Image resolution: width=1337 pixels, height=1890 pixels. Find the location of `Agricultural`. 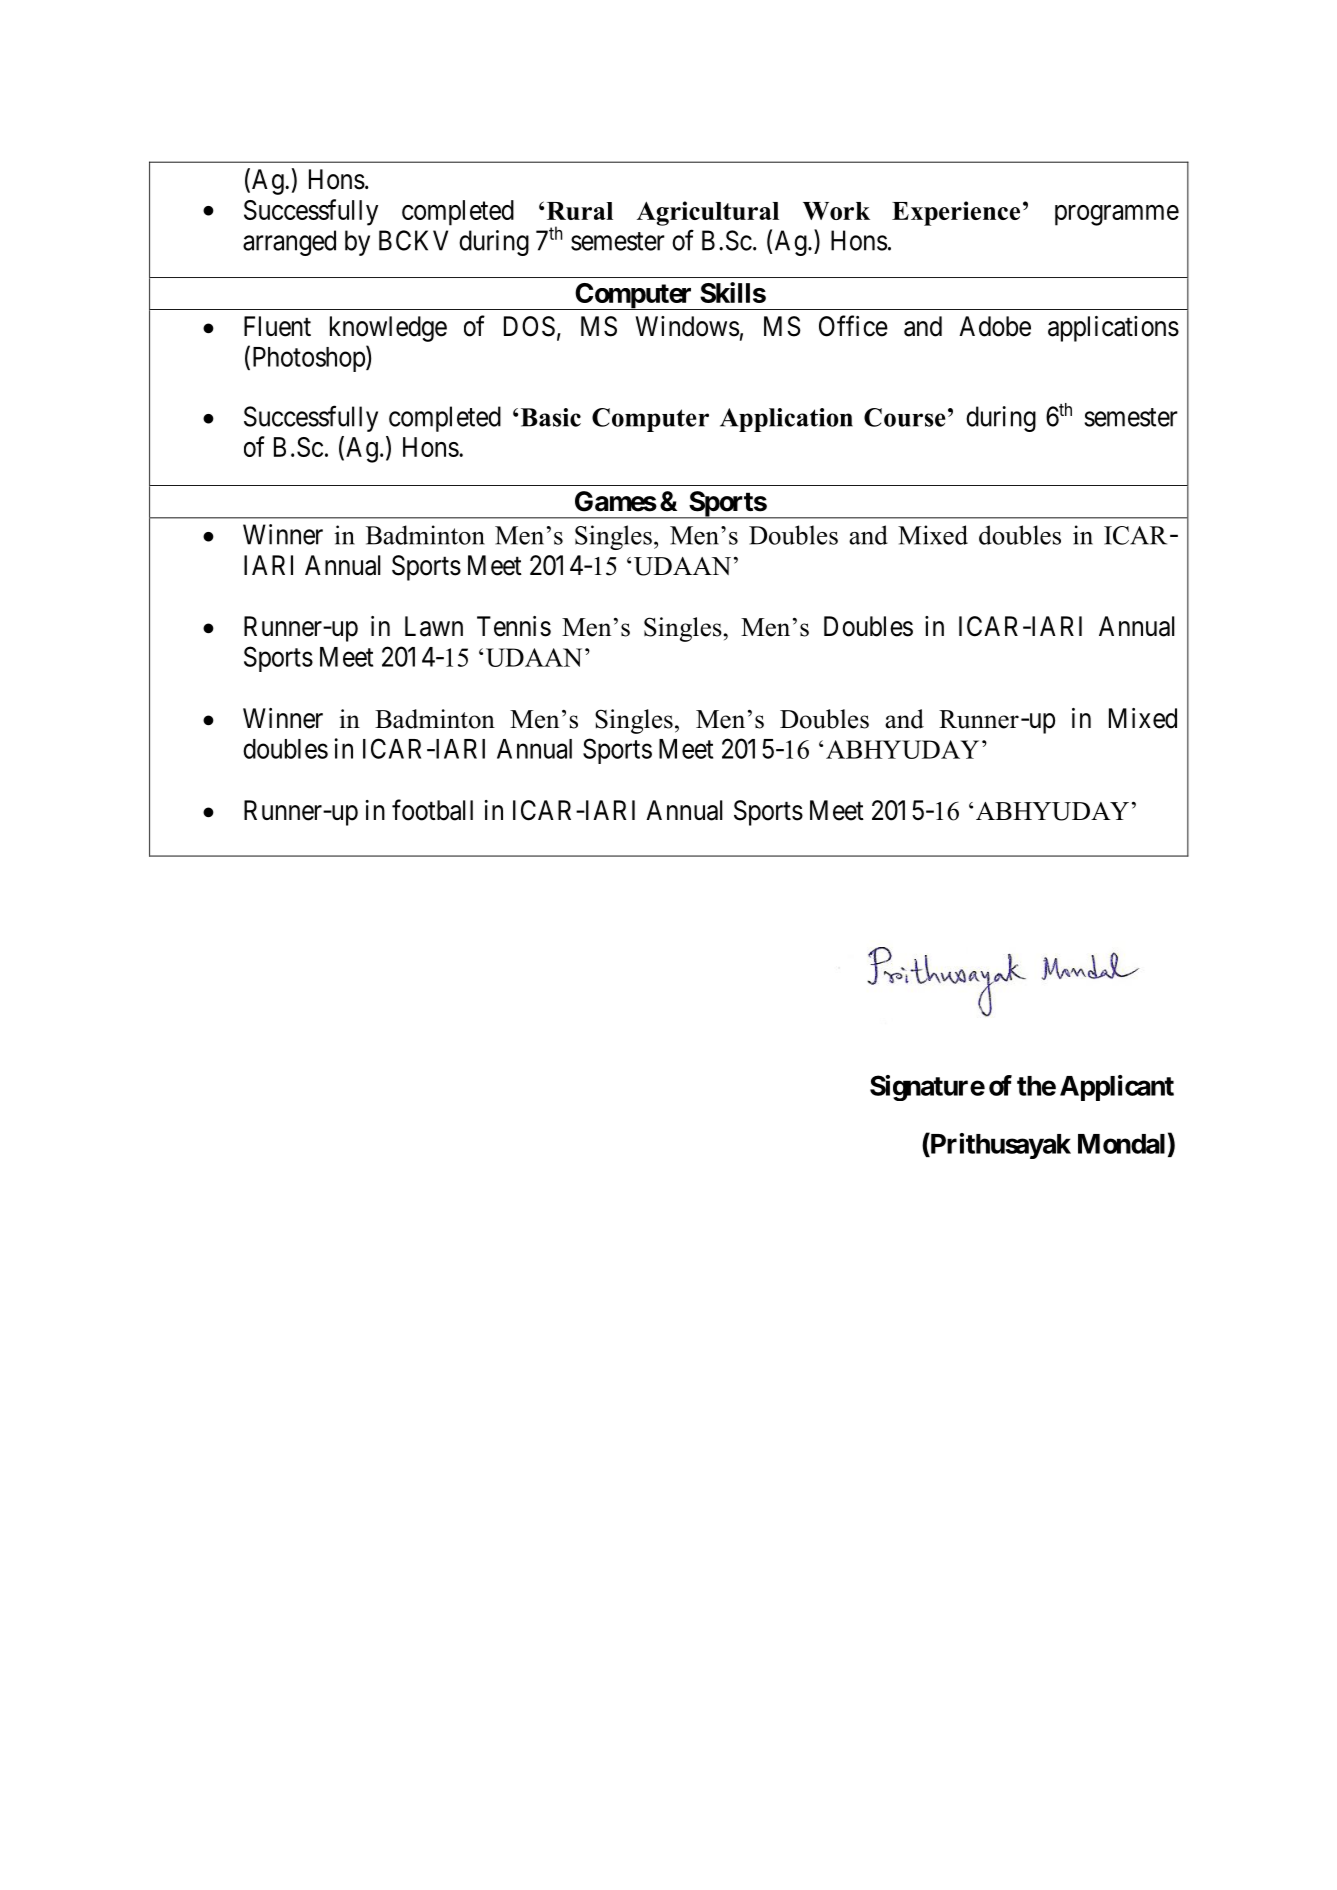

Agricultural is located at coordinates (708, 213).
